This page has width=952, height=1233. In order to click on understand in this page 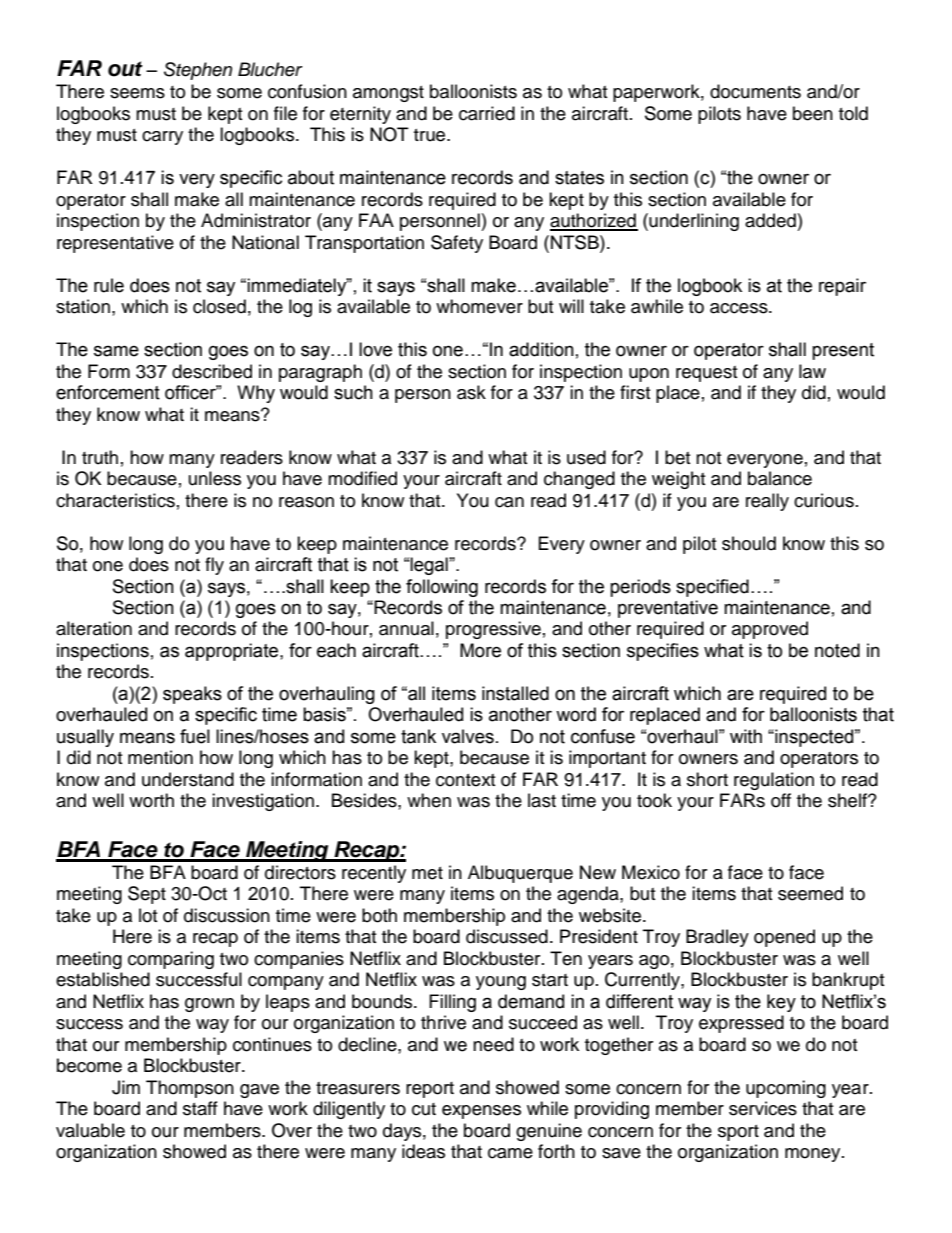, I will do `click(188, 779)`.
